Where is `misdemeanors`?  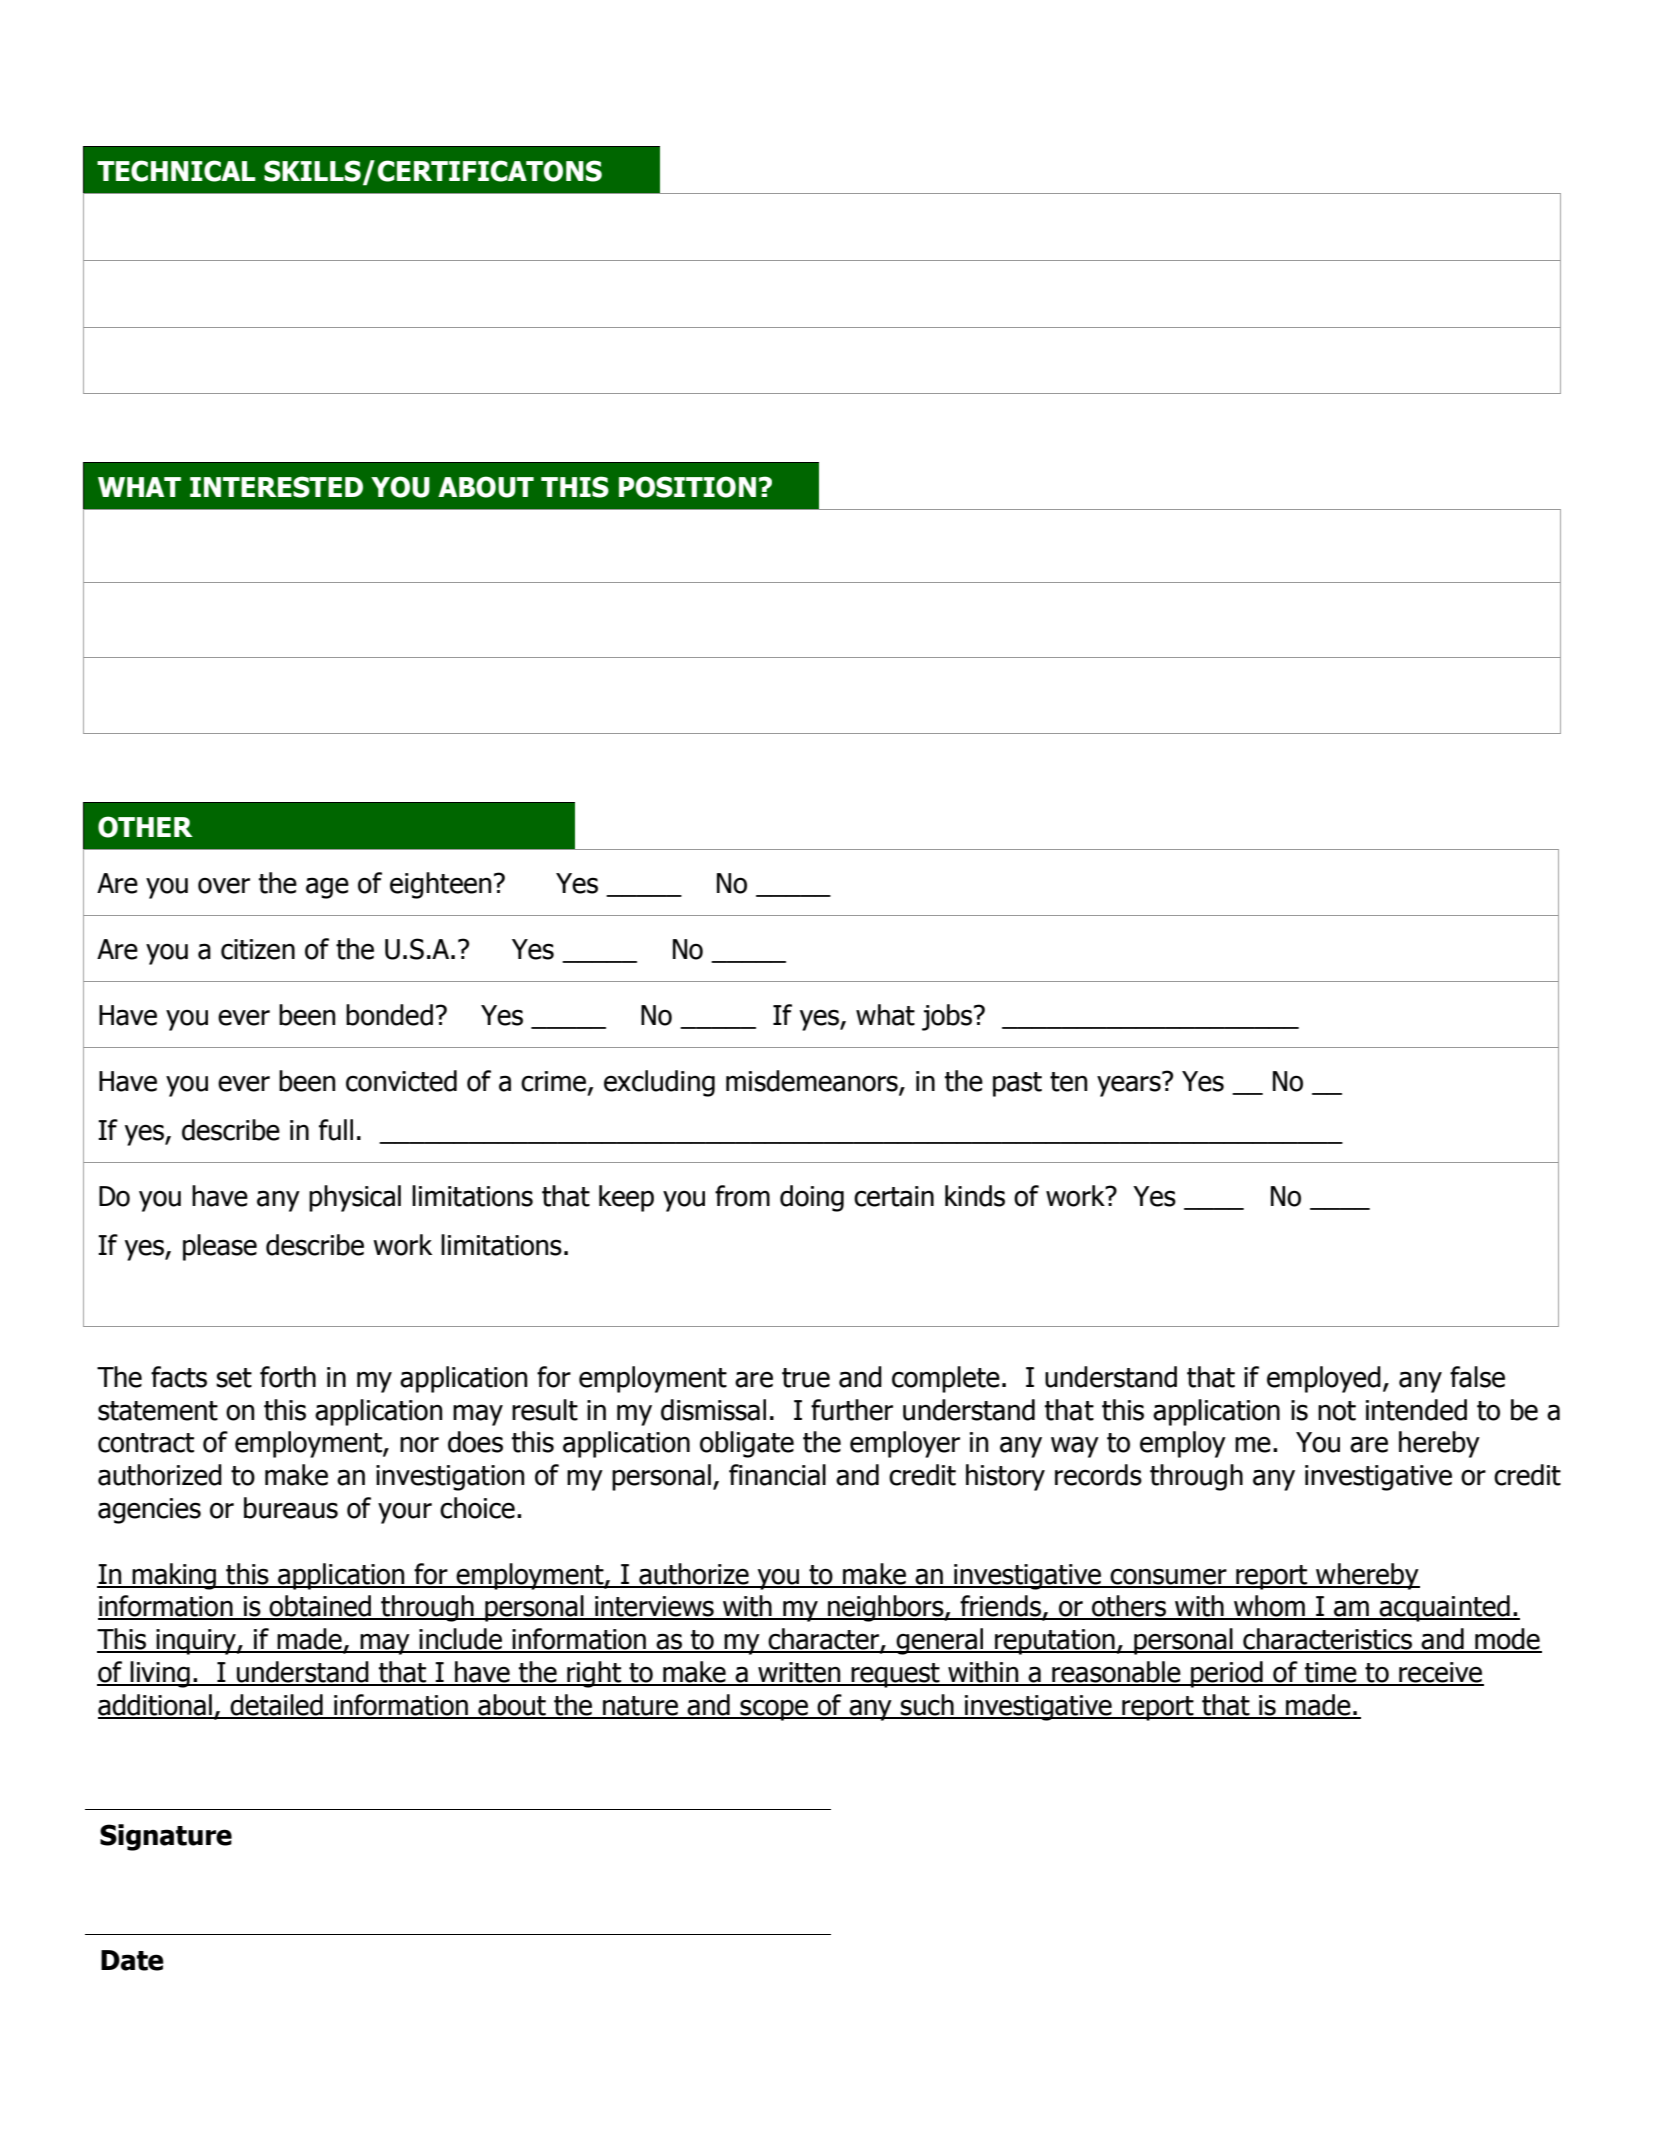 misdemeanors is located at coordinates (813, 1082).
